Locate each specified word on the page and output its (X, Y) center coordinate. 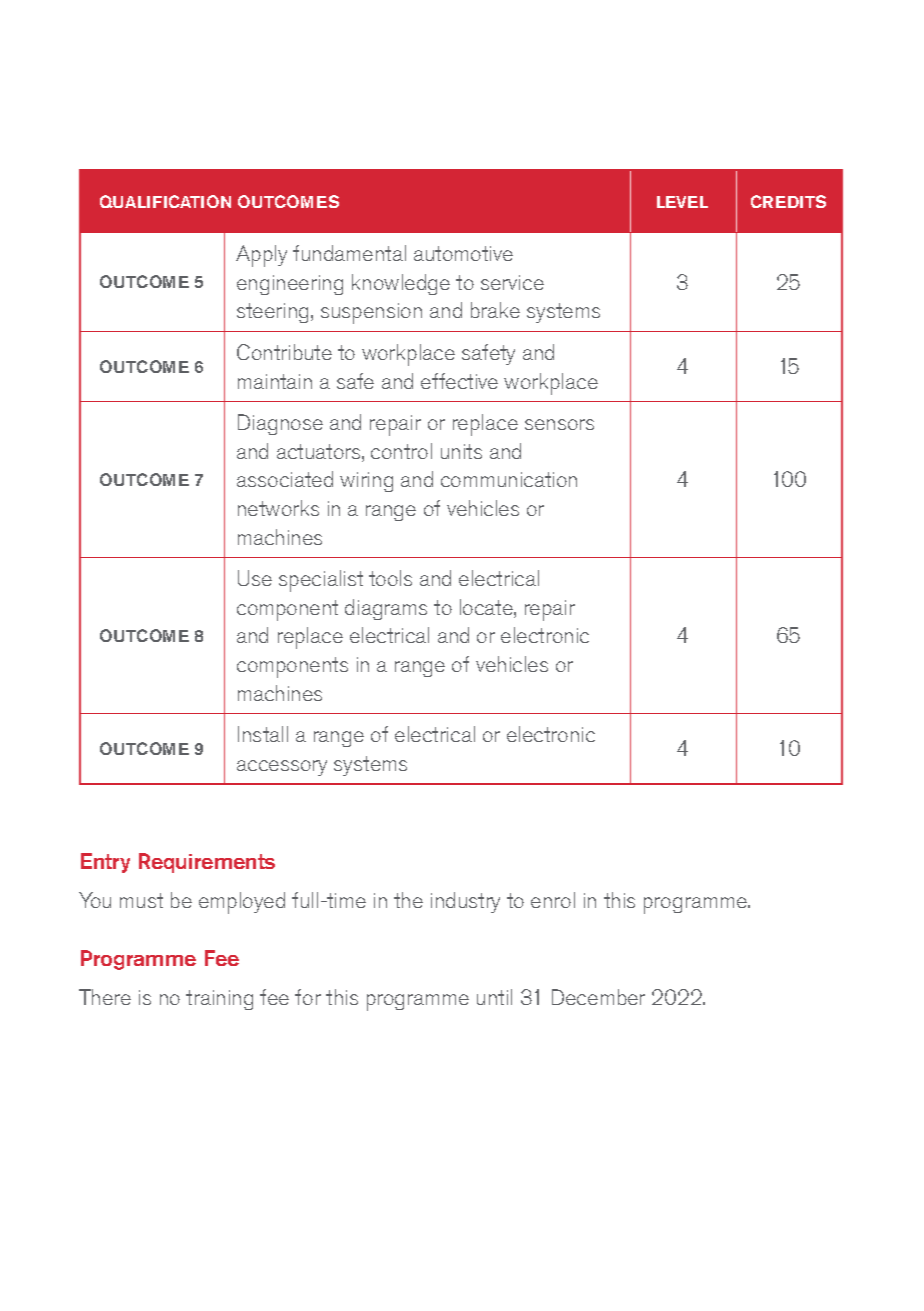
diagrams (386, 609)
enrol (553, 900)
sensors (559, 424)
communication (509, 479)
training (219, 1000)
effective (459, 381)
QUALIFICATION (165, 201)
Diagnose (280, 424)
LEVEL (682, 202)
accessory (282, 768)
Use (255, 578)
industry (465, 902)
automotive (463, 253)
